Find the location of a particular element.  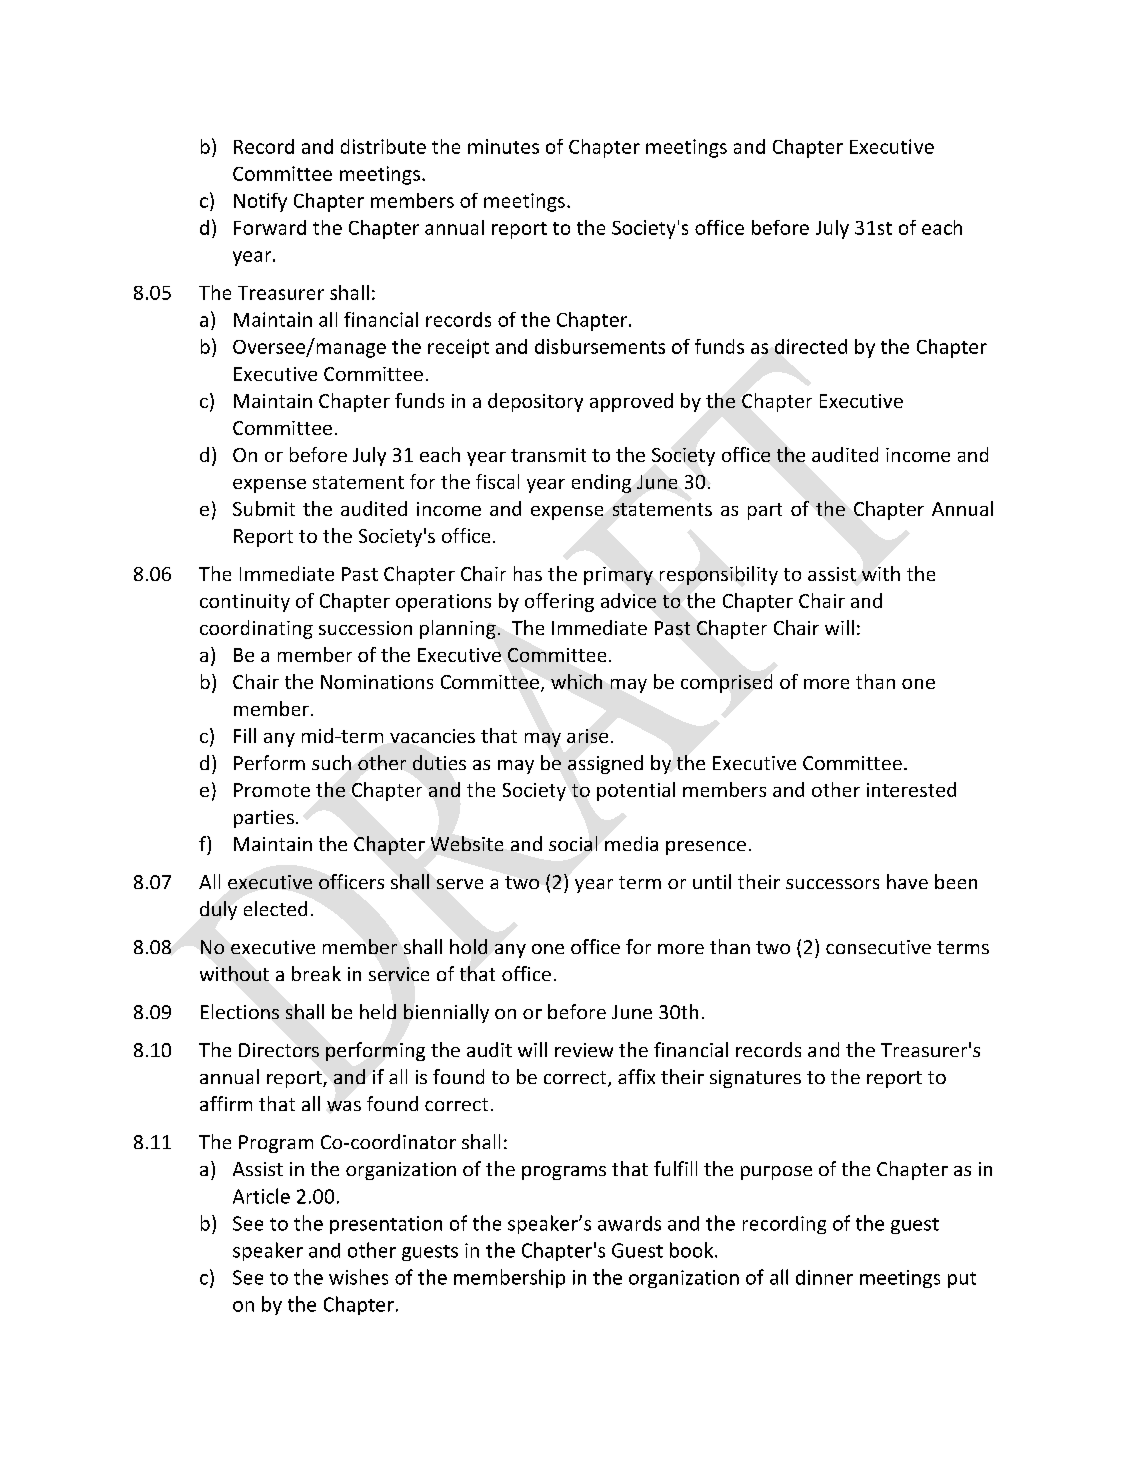

directed is located at coordinates (811, 346).
